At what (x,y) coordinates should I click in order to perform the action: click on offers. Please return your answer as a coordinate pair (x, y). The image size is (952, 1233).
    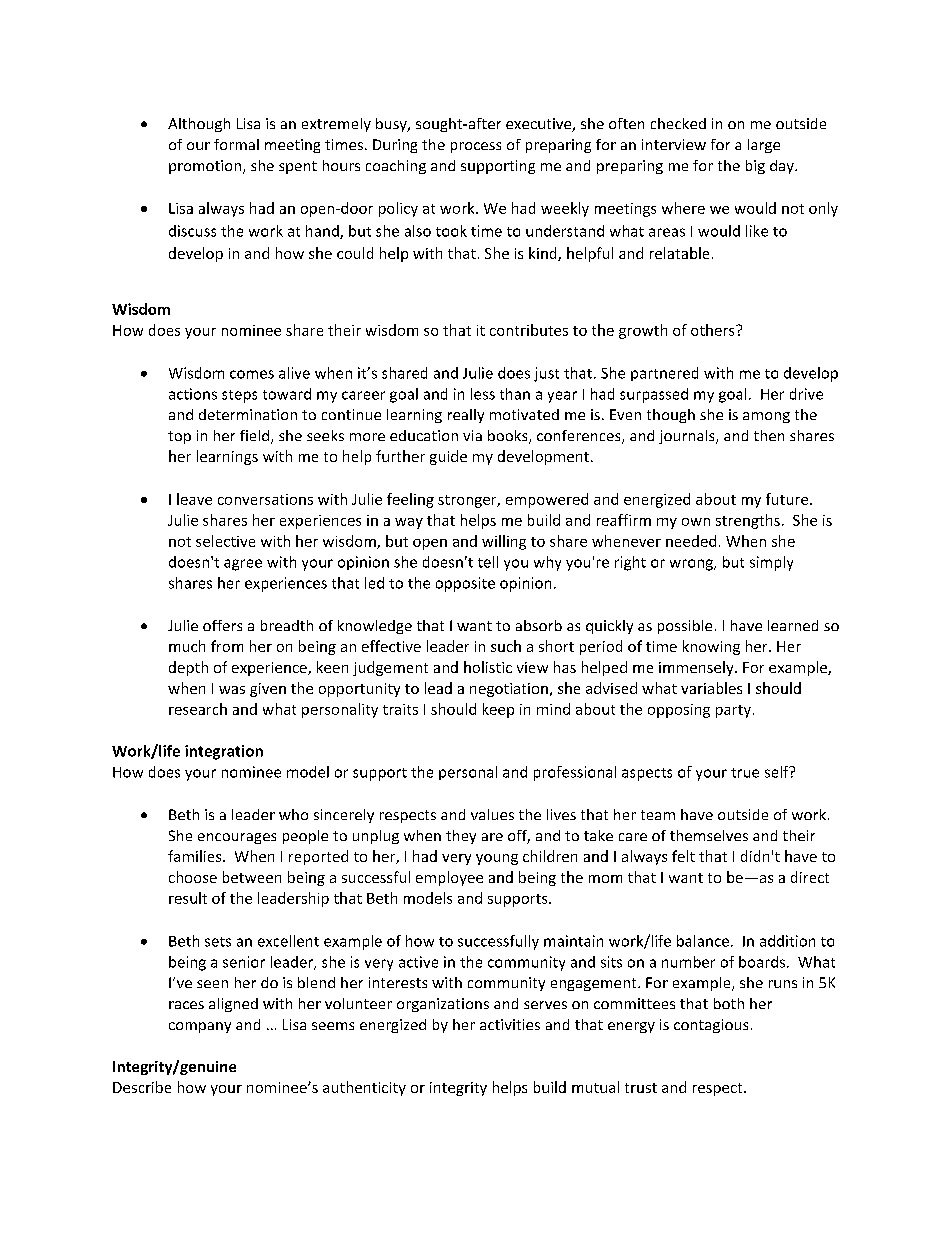
    Looking at the image, I should click on (222, 625).
